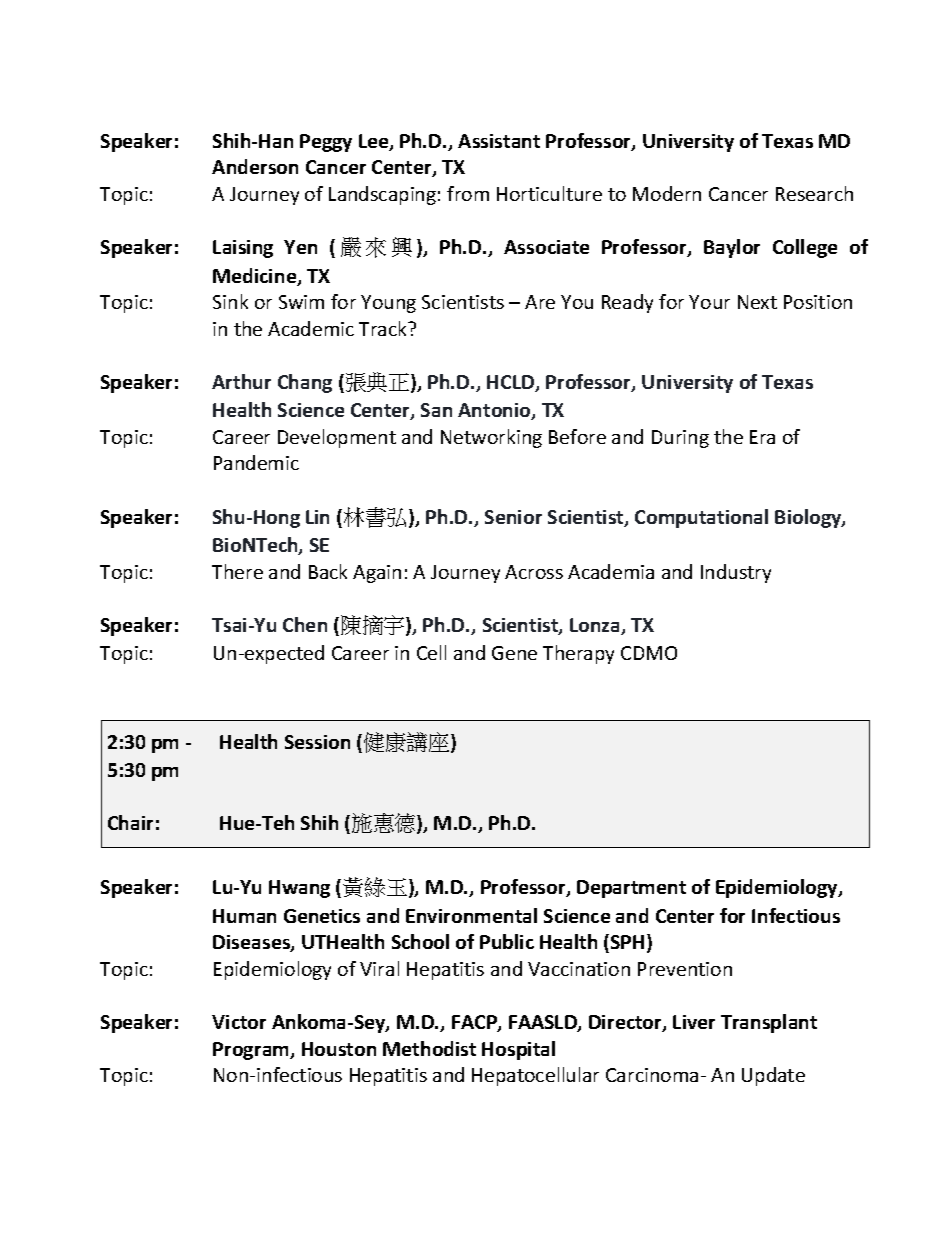 The height and width of the screenshot is (1233, 952). What do you see at coordinates (299, 889) in the screenshot?
I see `Hwang` at bounding box center [299, 889].
